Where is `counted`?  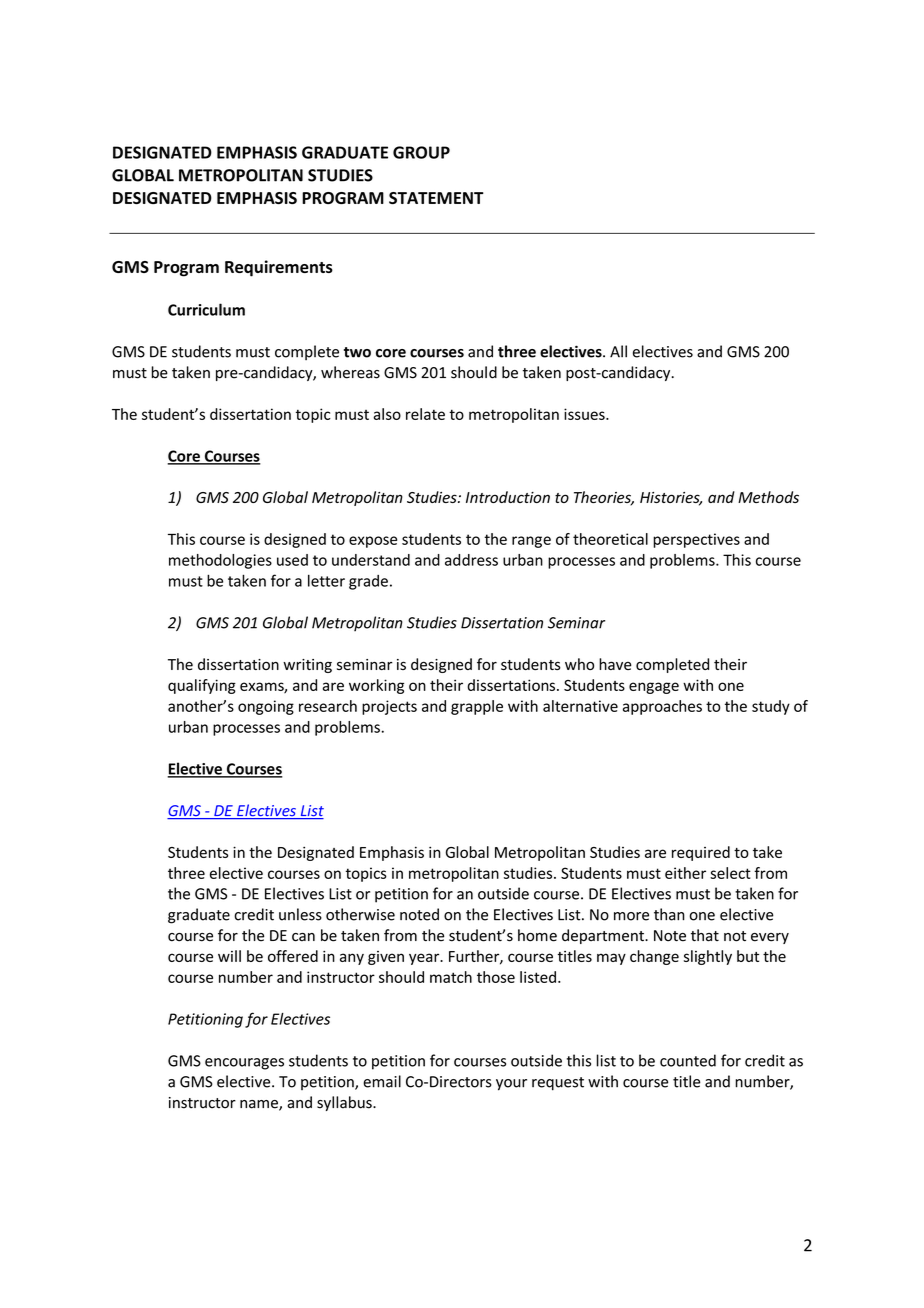 counted is located at coordinates (688, 1060).
